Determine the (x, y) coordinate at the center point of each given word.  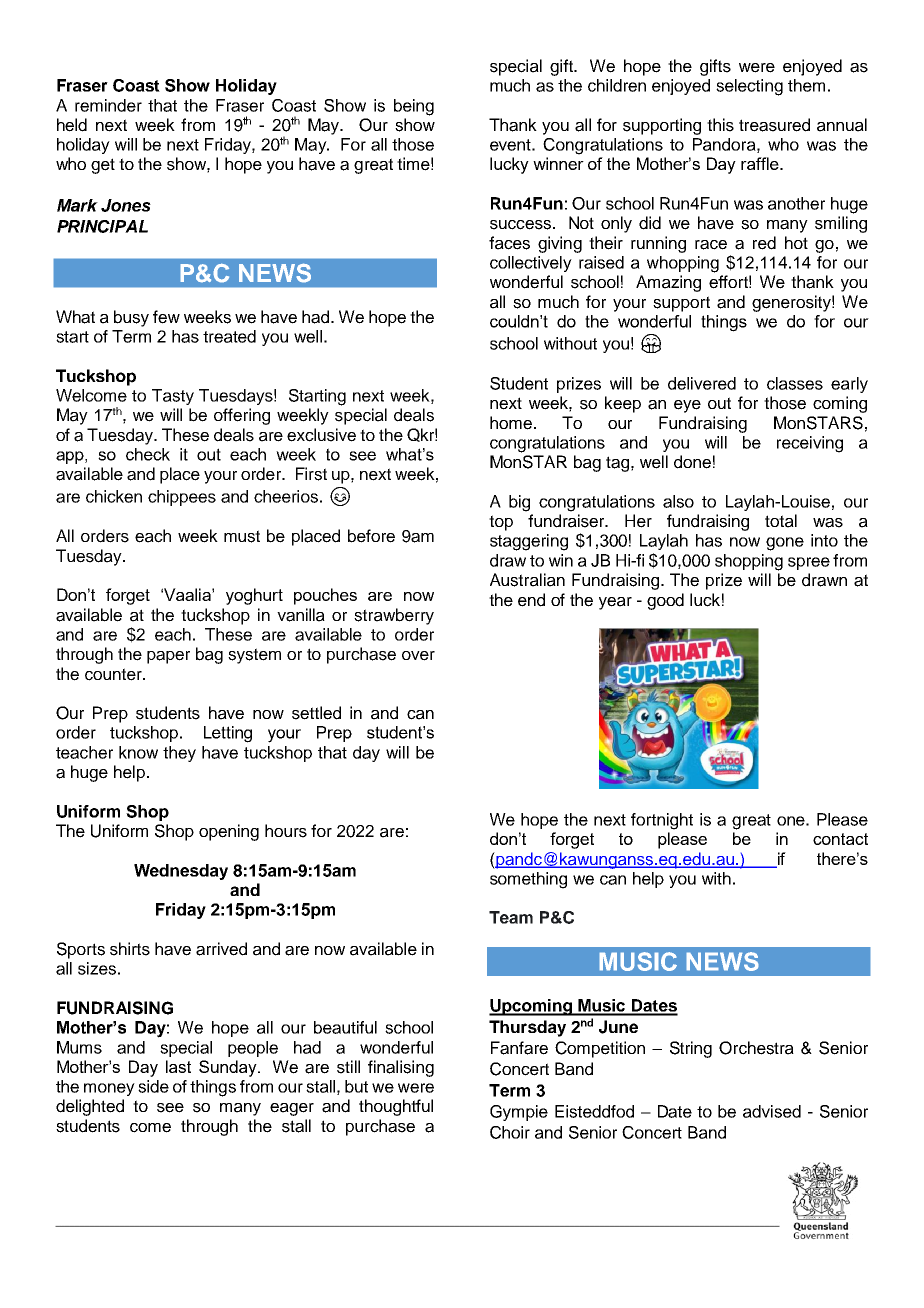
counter (114, 674)
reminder (108, 105)
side (153, 1086)
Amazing (668, 283)
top (501, 523)
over (418, 656)
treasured (774, 125)
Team (511, 917)
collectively (531, 264)
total (781, 521)
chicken (114, 496)
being (414, 107)
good (665, 601)
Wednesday (181, 872)
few (166, 317)
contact (840, 839)
